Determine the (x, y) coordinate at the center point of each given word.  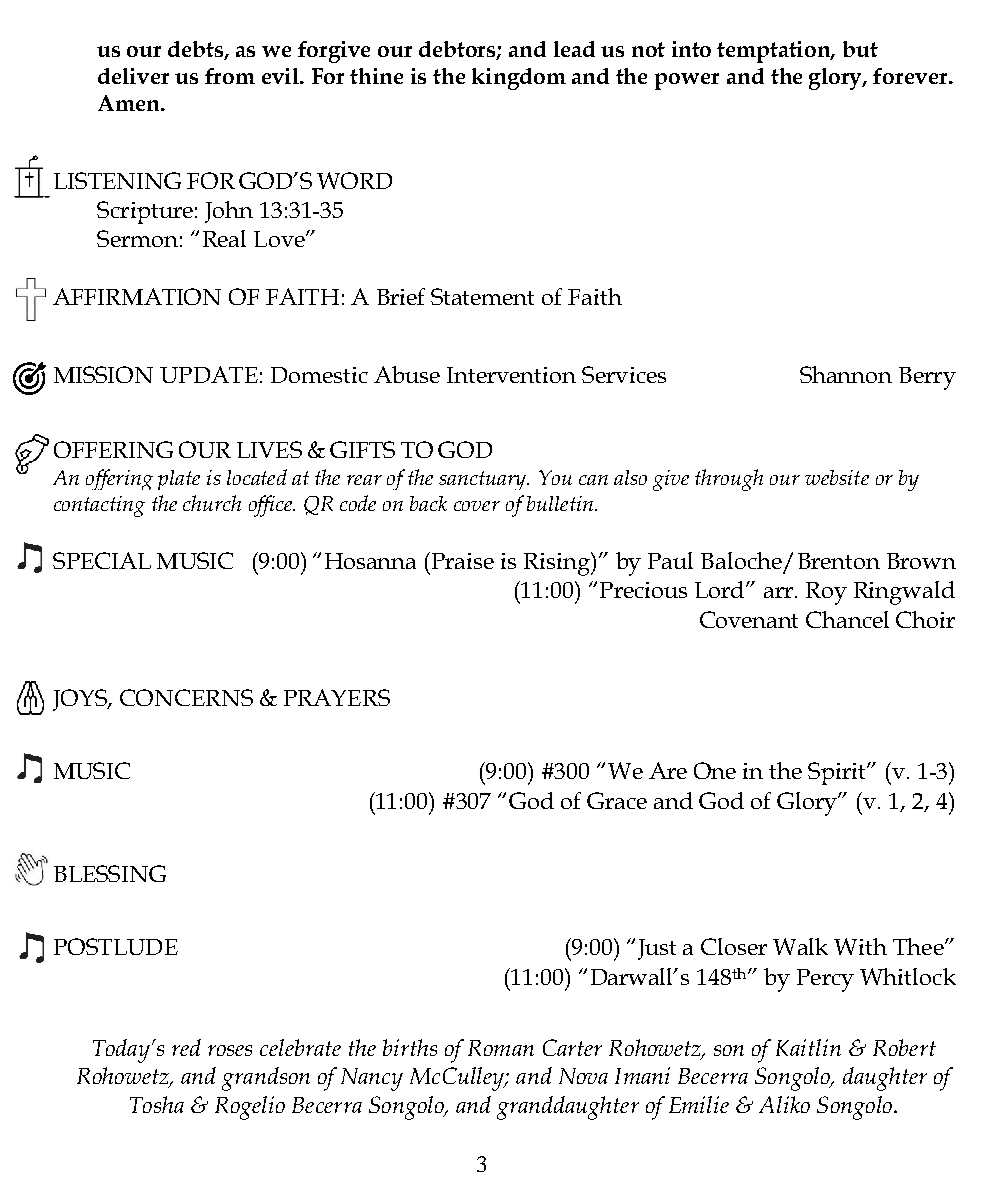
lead (574, 49)
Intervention (511, 375)
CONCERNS (186, 697)
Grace (617, 800)
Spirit (838, 773)
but (860, 49)
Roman (501, 1048)
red (186, 1047)
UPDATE (209, 374)
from (230, 76)
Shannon (846, 374)
